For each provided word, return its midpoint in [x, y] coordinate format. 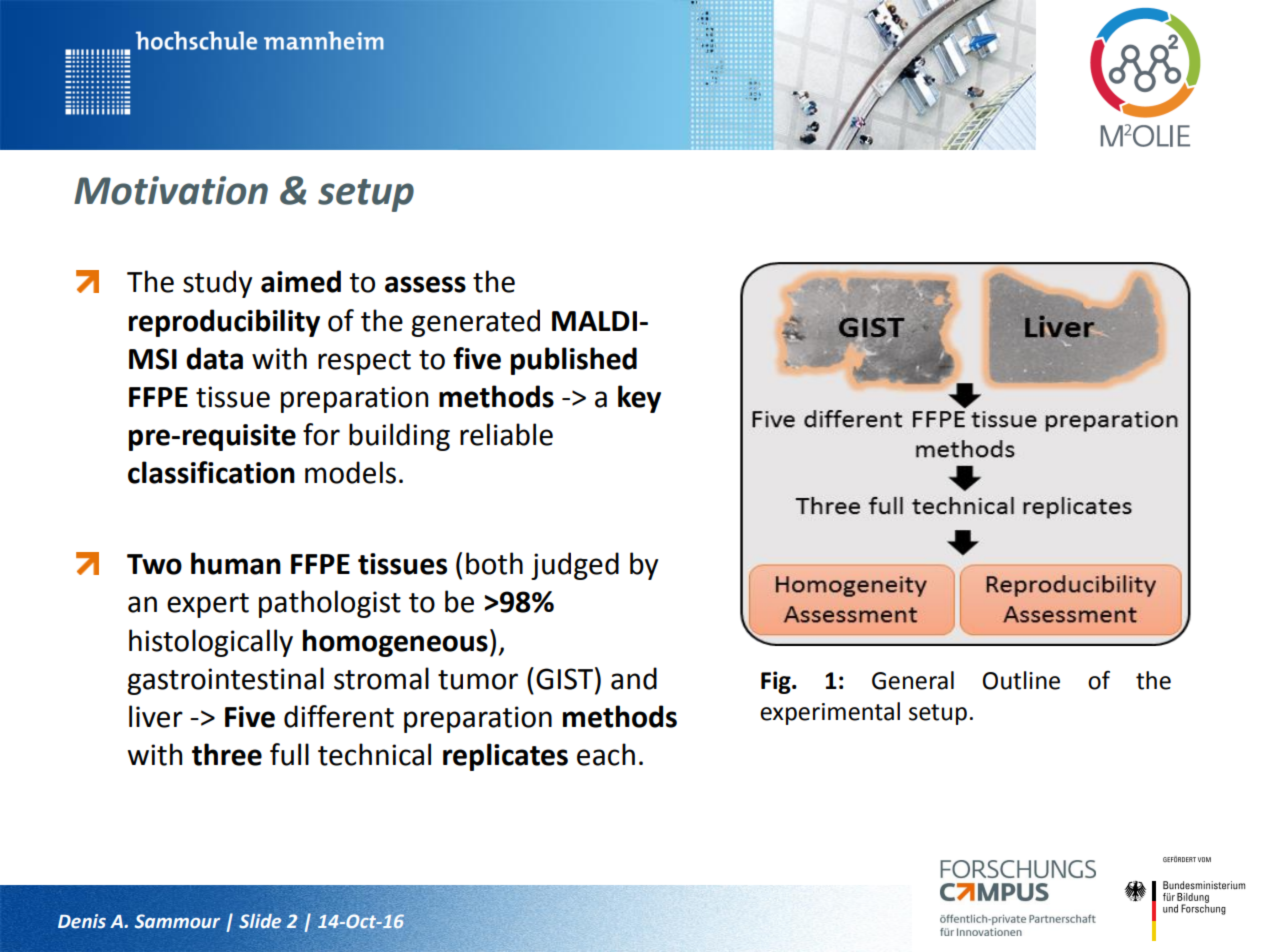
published [574, 361]
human [236, 563]
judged [575, 566]
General [913, 680]
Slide [260, 921]
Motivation [171, 190]
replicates [505, 757]
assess [425, 284]
